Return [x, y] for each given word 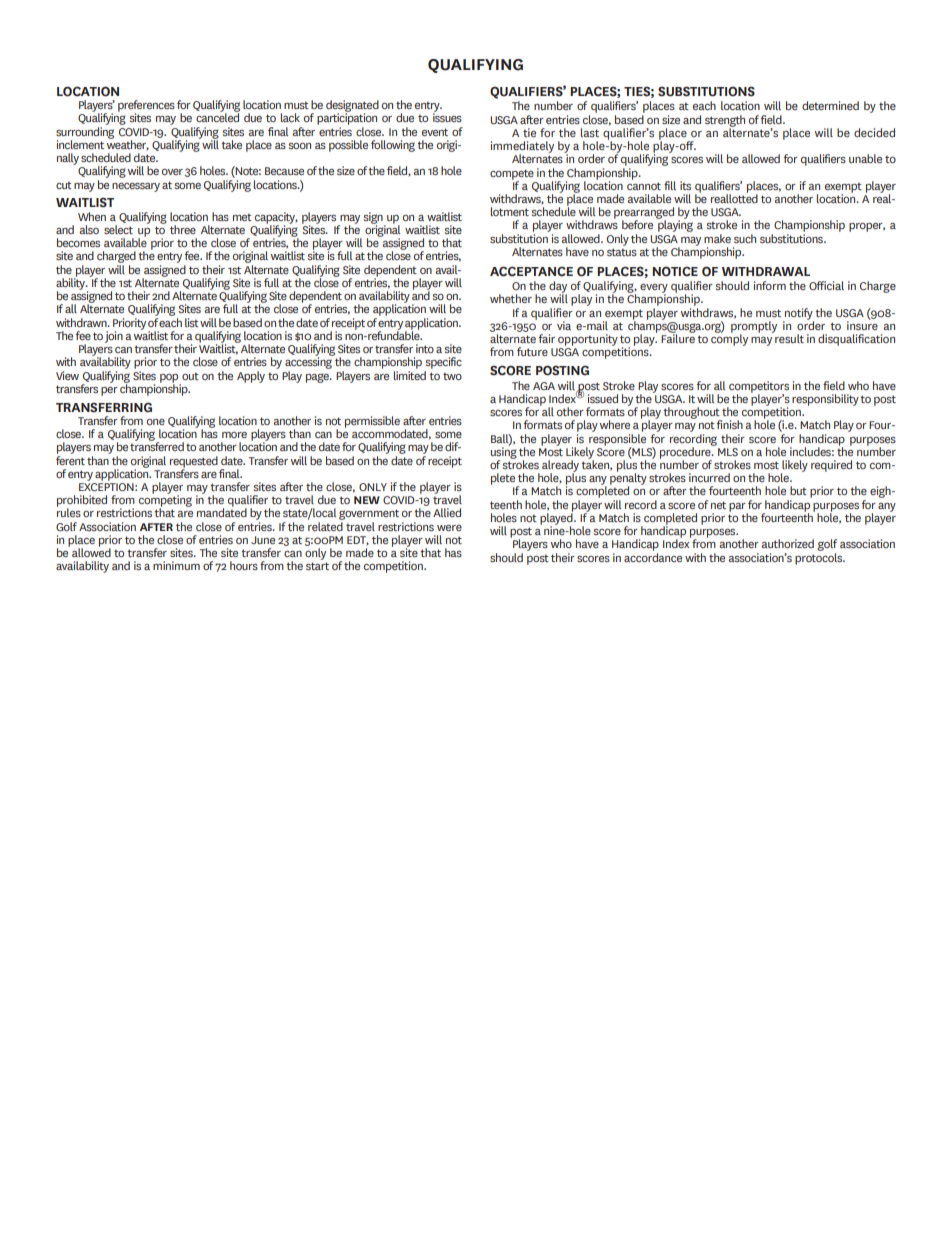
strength [725, 122]
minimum [176, 565]
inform [770, 285]
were [449, 528]
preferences [146, 107]
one [156, 422]
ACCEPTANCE [531, 271]
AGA [544, 386]
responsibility [825, 400]
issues [447, 116]
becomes [78, 242]
